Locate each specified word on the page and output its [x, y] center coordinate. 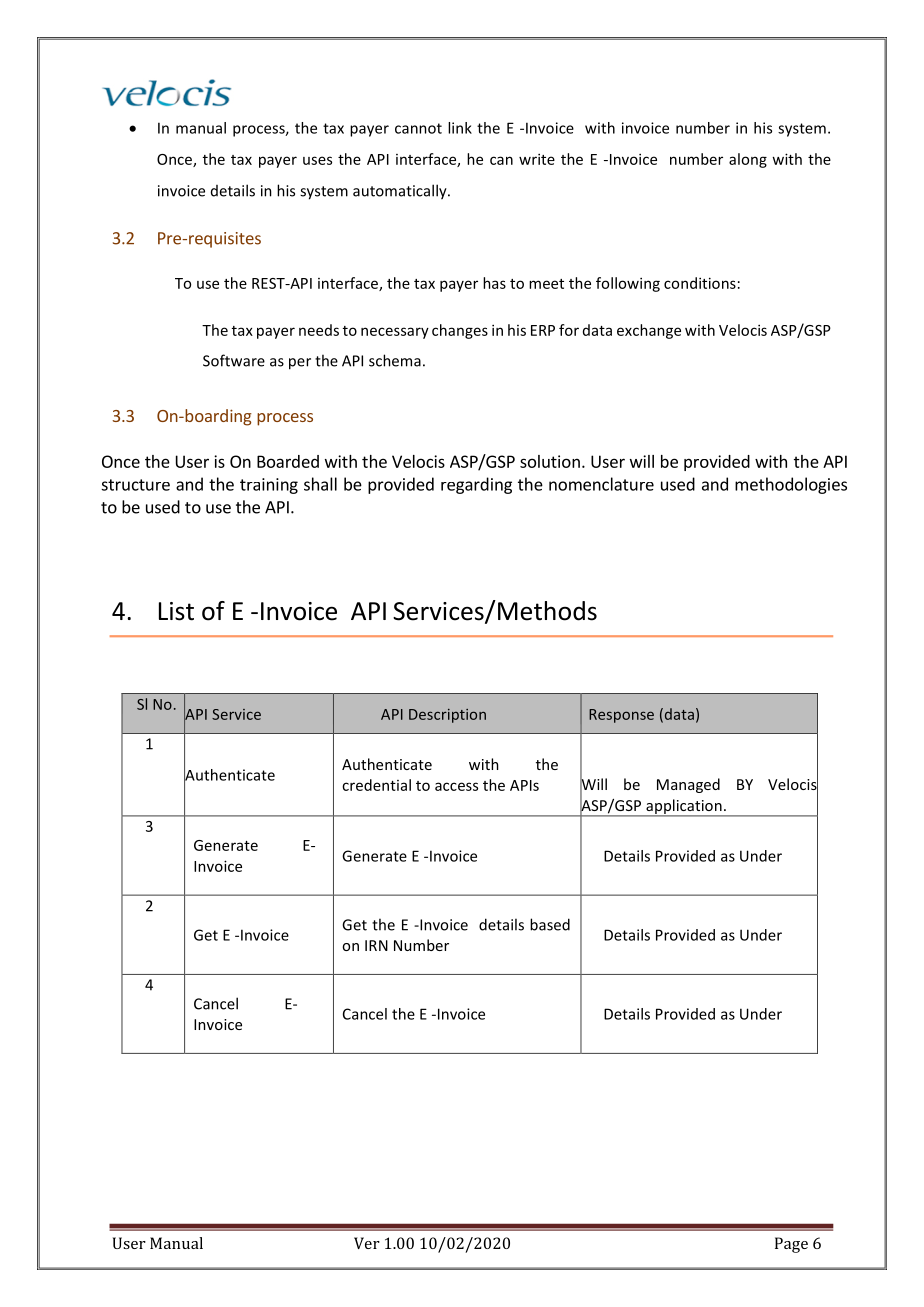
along [748, 160]
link [460, 128]
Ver [367, 1243]
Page [791, 1245]
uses [317, 160]
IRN [376, 945]
